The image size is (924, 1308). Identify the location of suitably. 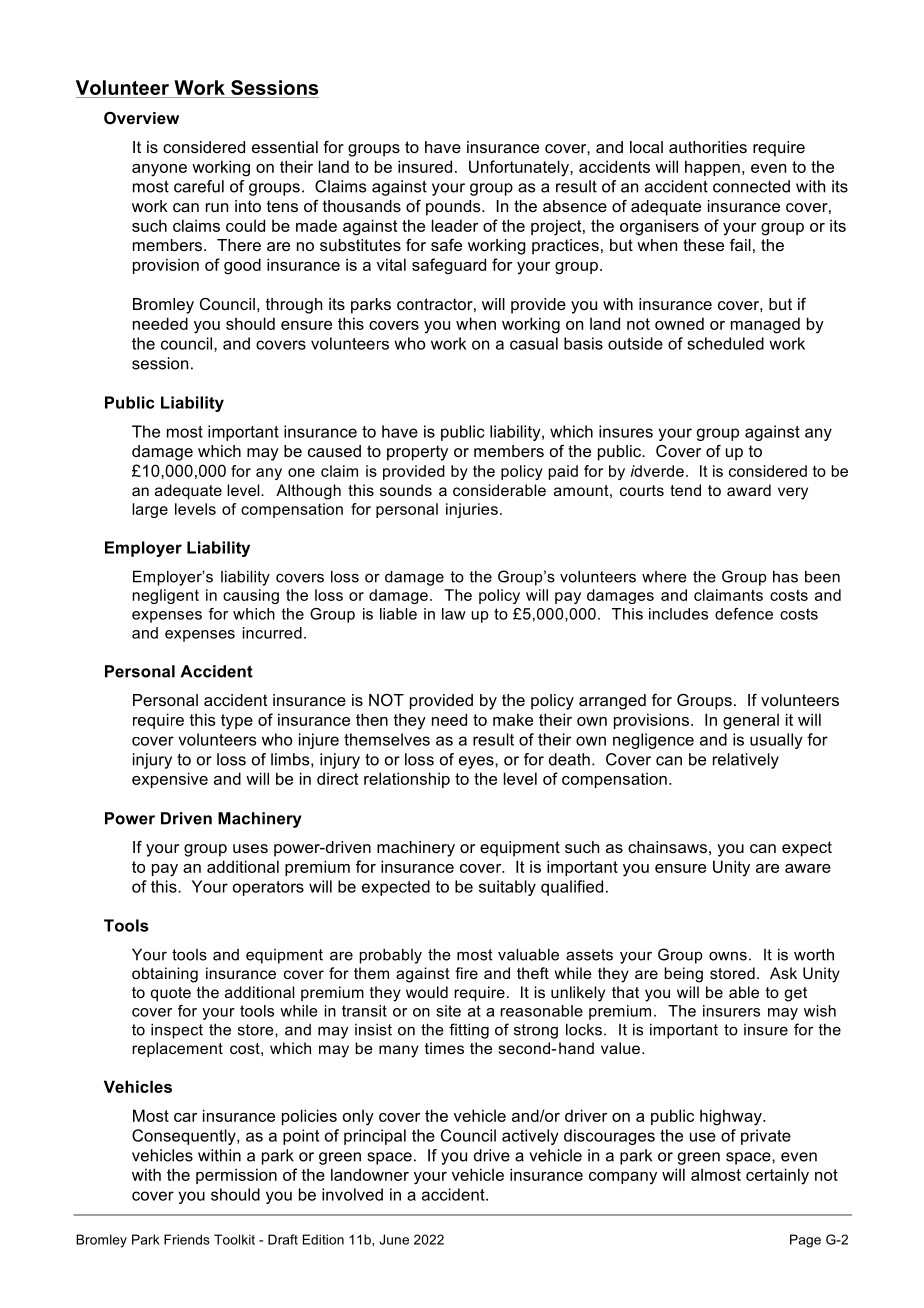
(507, 888).
